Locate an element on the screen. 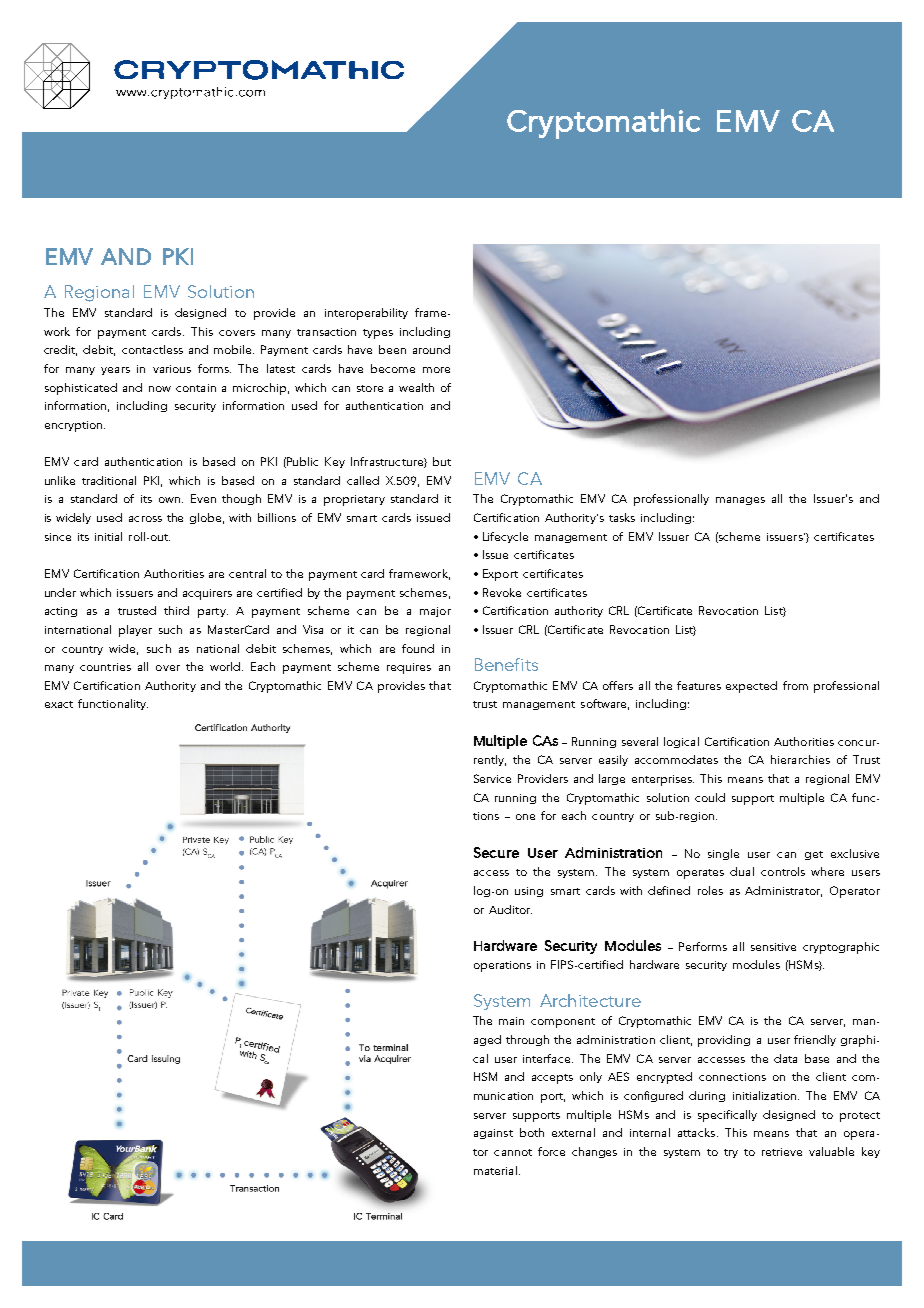 This screenshot has height=1308, width=924. hierarchies is located at coordinates (800, 759).
